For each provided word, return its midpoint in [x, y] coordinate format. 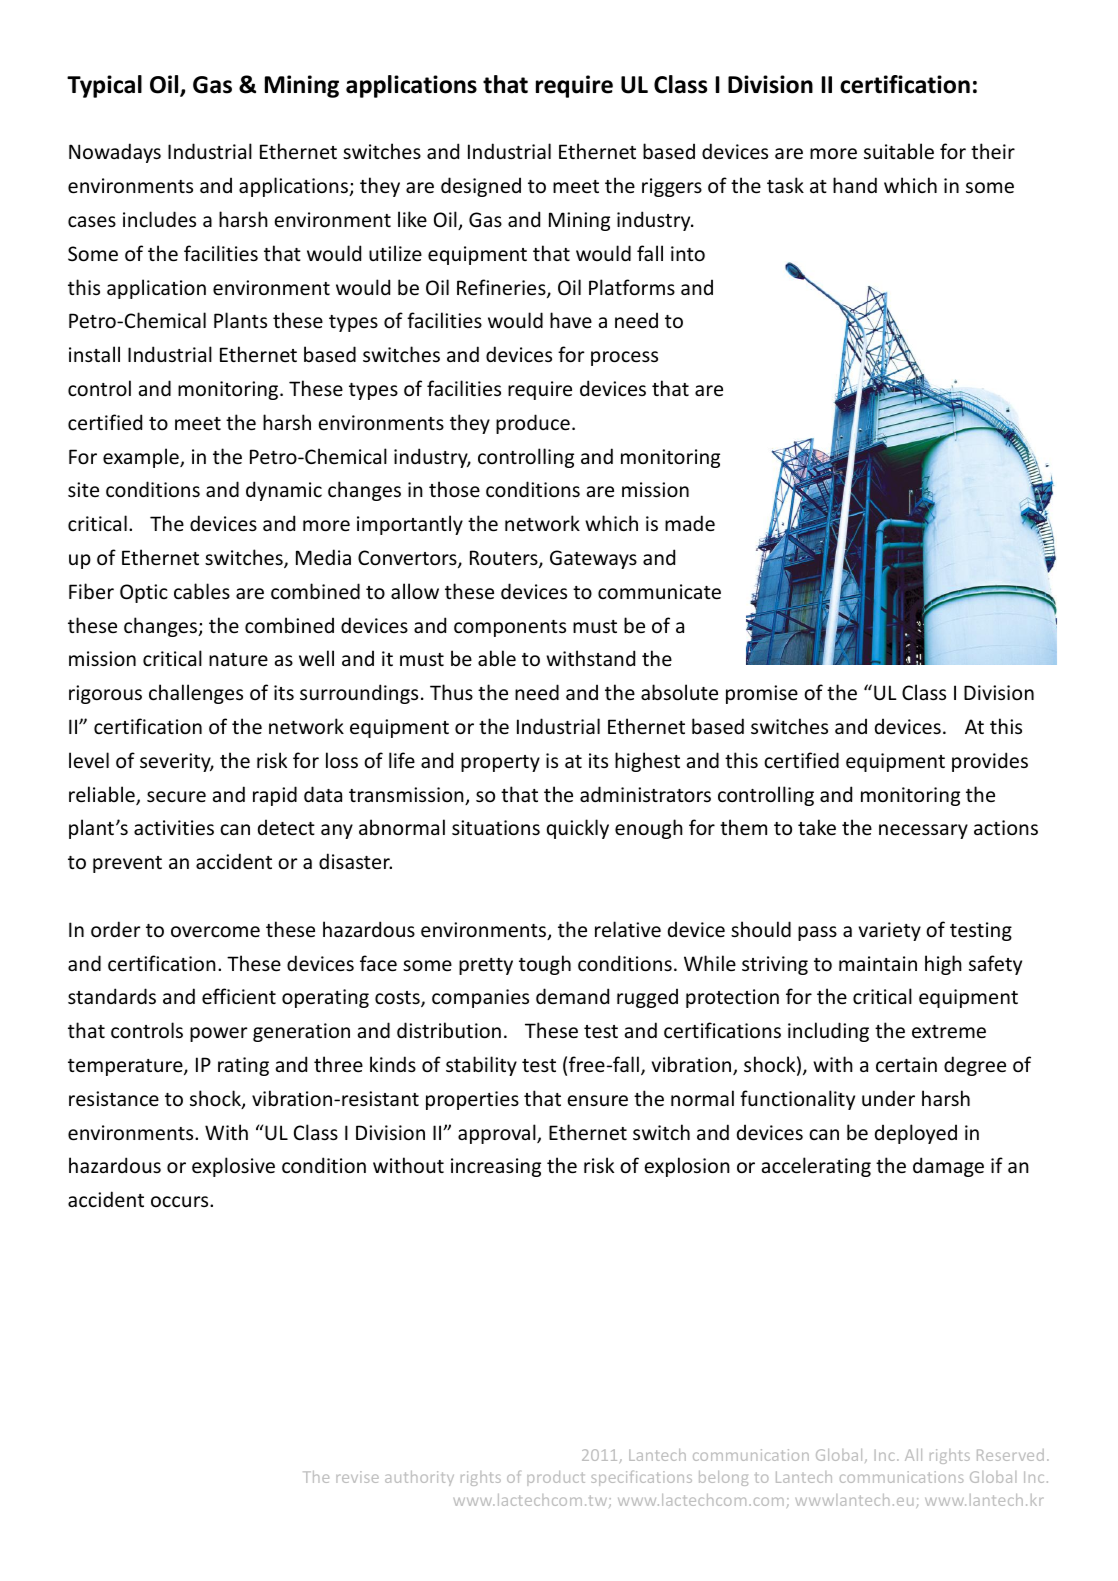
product [556, 1478]
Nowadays [115, 153]
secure [176, 797]
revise [357, 1477]
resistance [114, 1099]
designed [481, 187]
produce [533, 424]
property [500, 763]
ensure [597, 1101]
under [888, 1098]
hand [855, 185]
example [142, 458]
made [690, 523]
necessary [923, 831]
